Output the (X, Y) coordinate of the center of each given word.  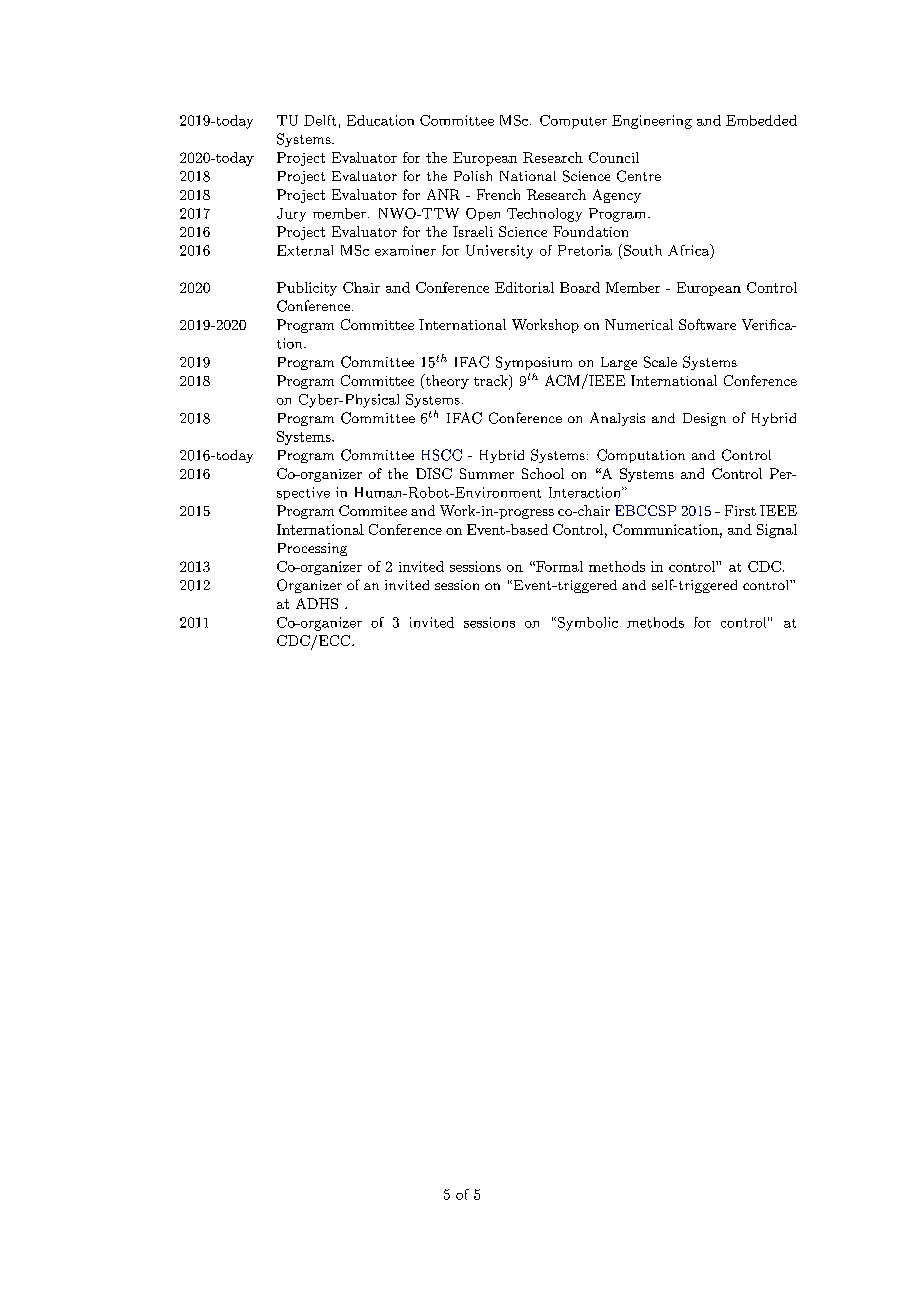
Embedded (761, 120)
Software (707, 324)
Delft (320, 120)
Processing (312, 549)
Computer (573, 122)
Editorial (524, 287)
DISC (434, 473)
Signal (777, 531)
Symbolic (586, 624)
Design (704, 419)
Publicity (307, 289)
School (543, 473)
